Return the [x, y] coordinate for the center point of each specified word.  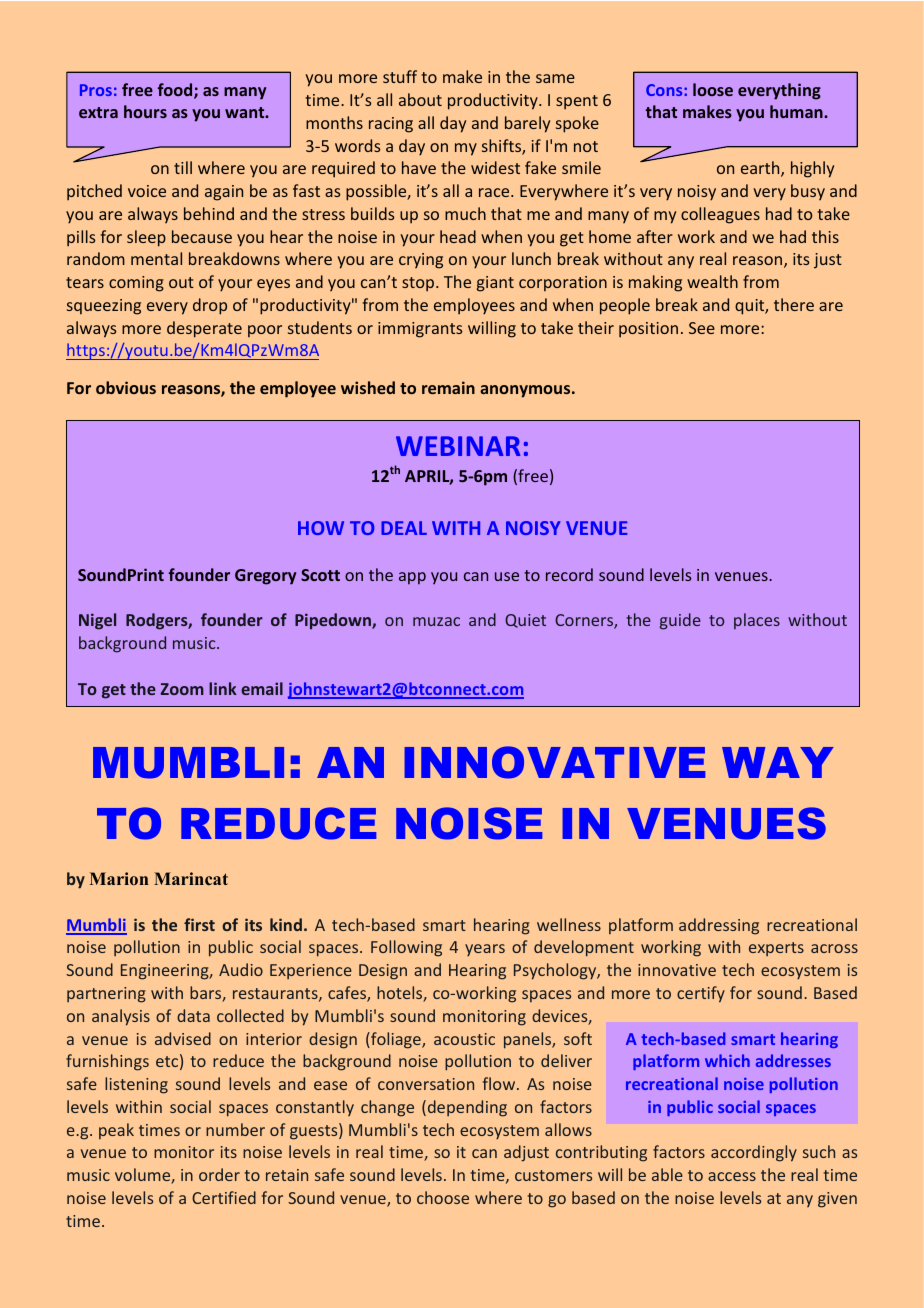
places [757, 621]
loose [713, 89]
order [219, 1174]
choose [443, 1197]
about [420, 99]
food [176, 91]
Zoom [182, 689]
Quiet [525, 621]
